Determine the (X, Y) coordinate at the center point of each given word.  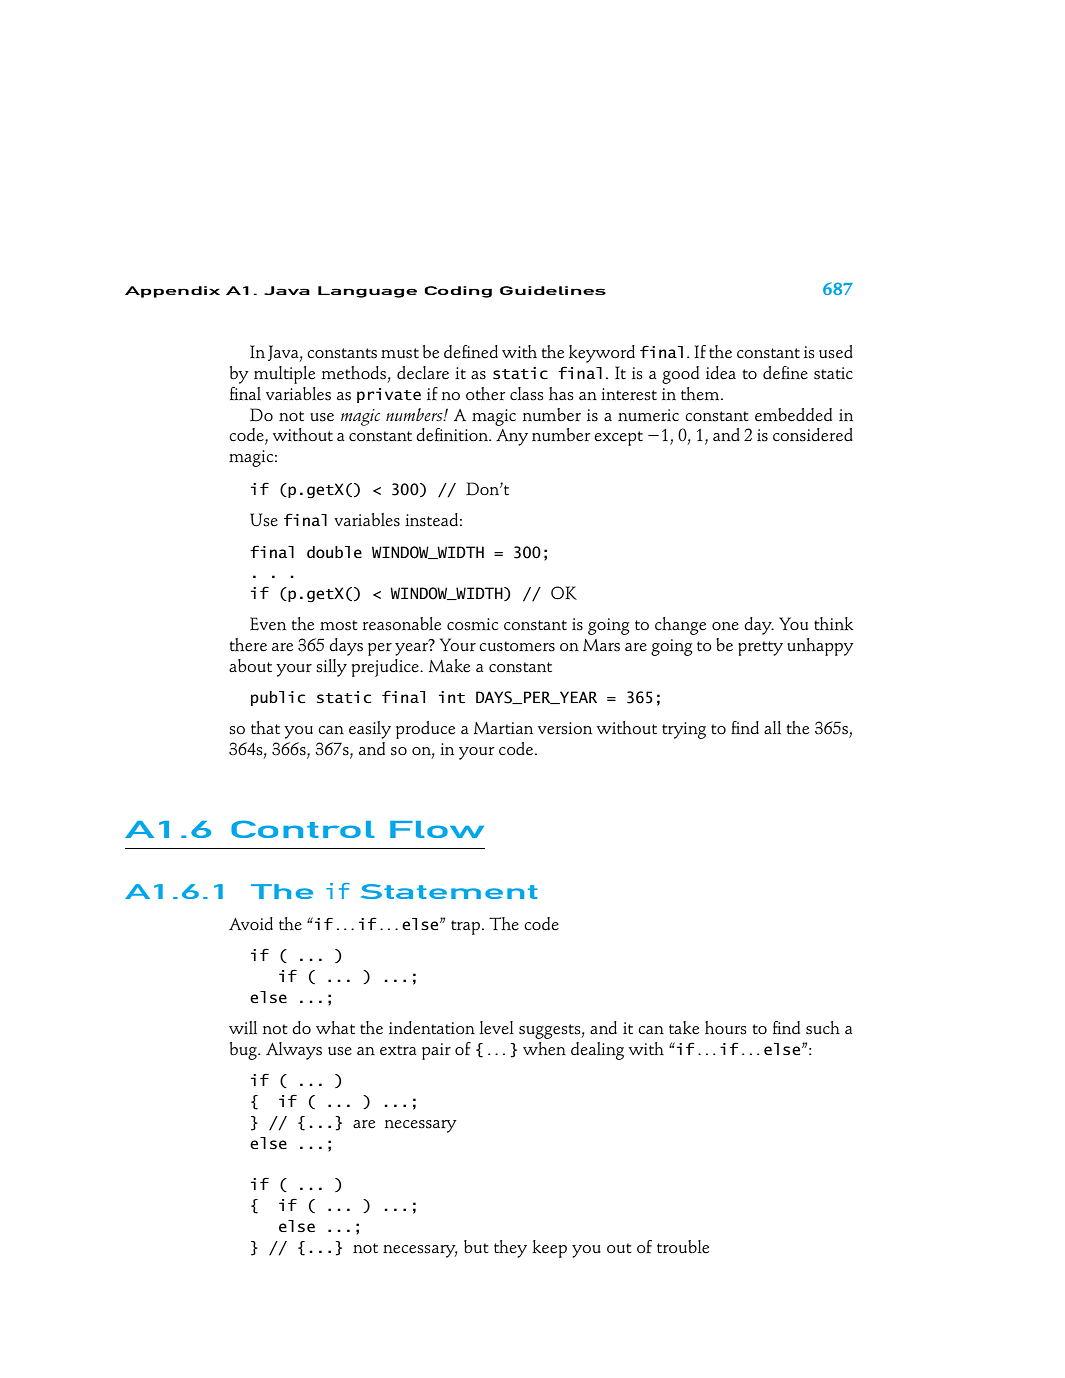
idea (721, 373)
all (772, 727)
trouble (683, 1247)
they (510, 1249)
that (265, 727)
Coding (458, 292)
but (476, 1247)
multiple (284, 375)
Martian (503, 728)
